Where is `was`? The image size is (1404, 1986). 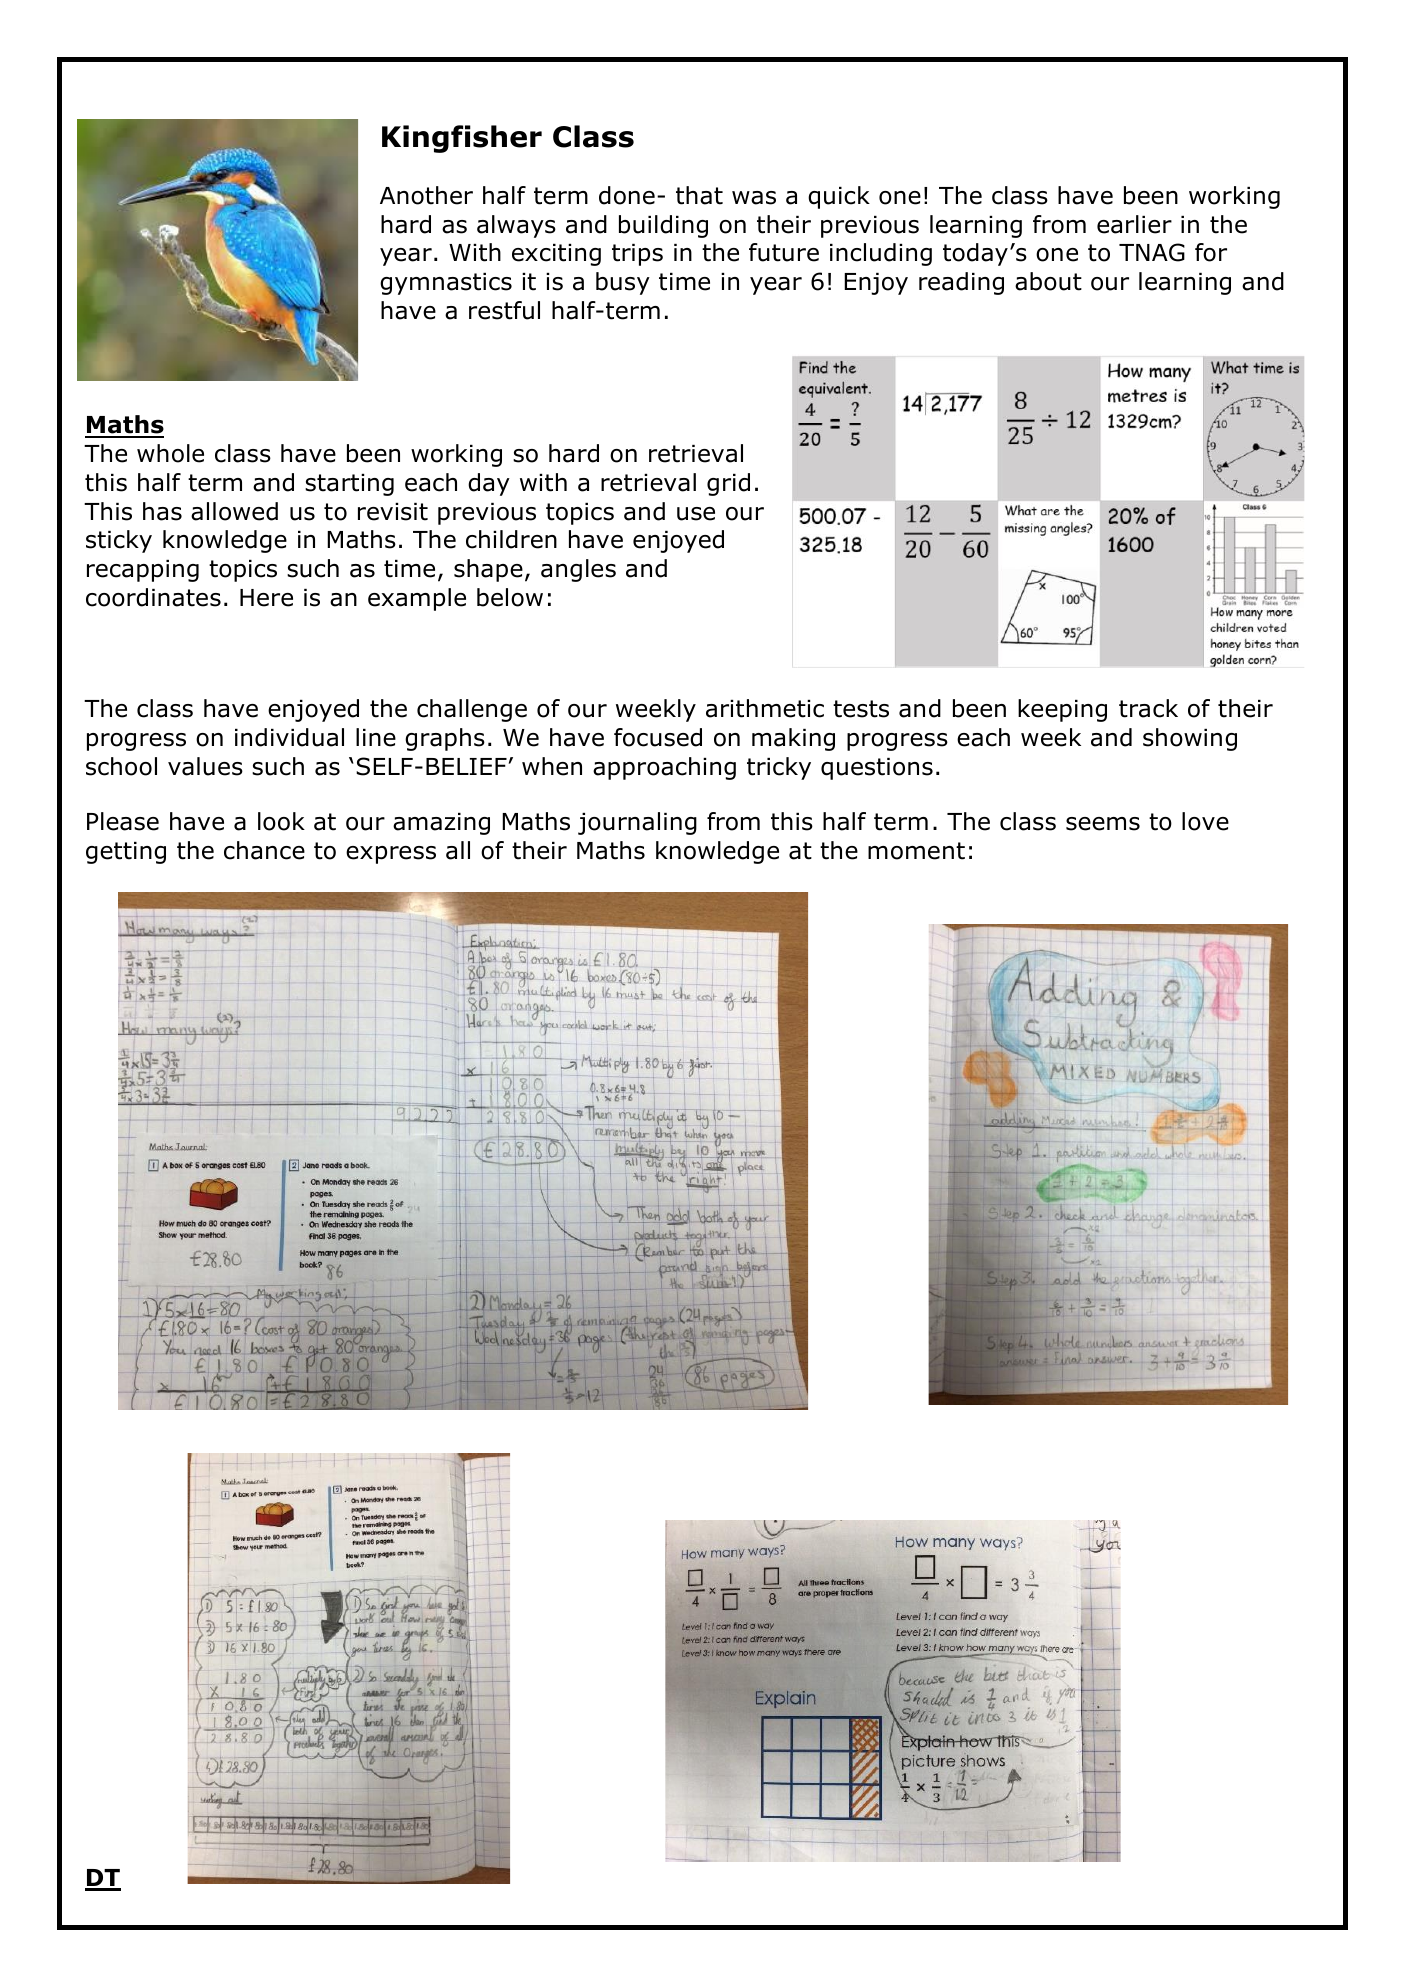
was is located at coordinates (754, 198).
